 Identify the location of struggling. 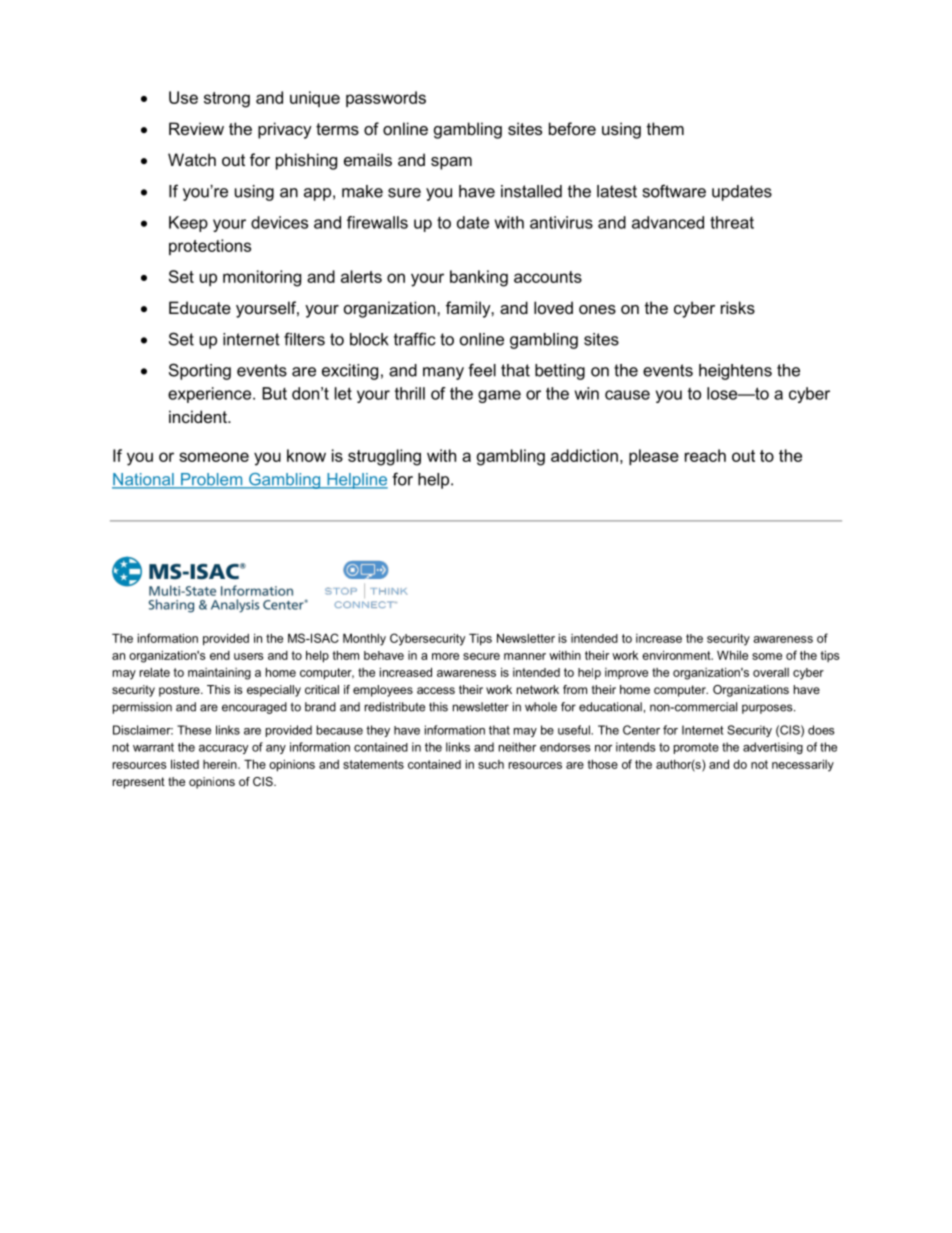
(384, 457).
